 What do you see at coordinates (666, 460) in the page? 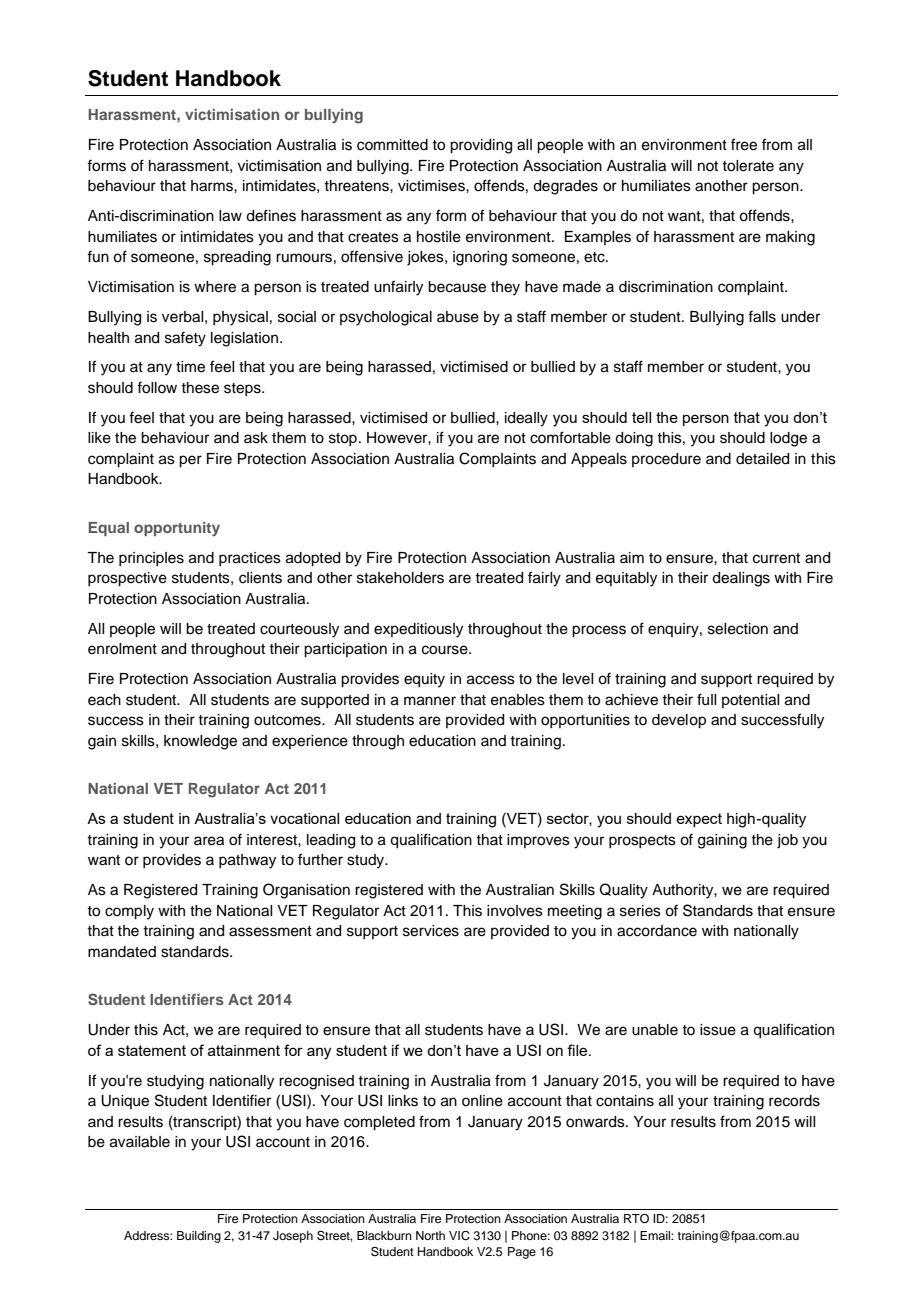
I see `procedure` at bounding box center [666, 460].
